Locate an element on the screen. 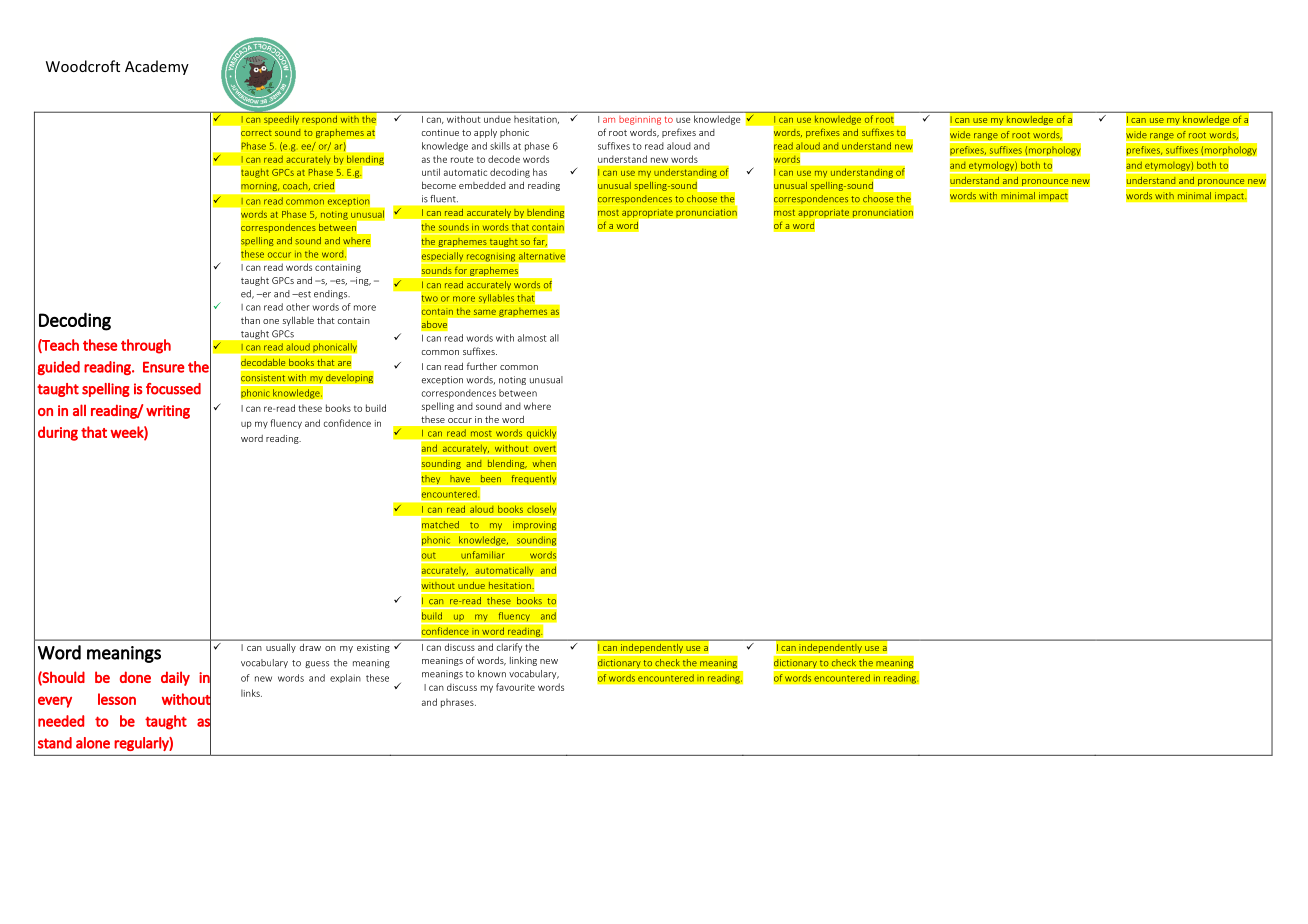  speedily is located at coordinates (281, 120).
